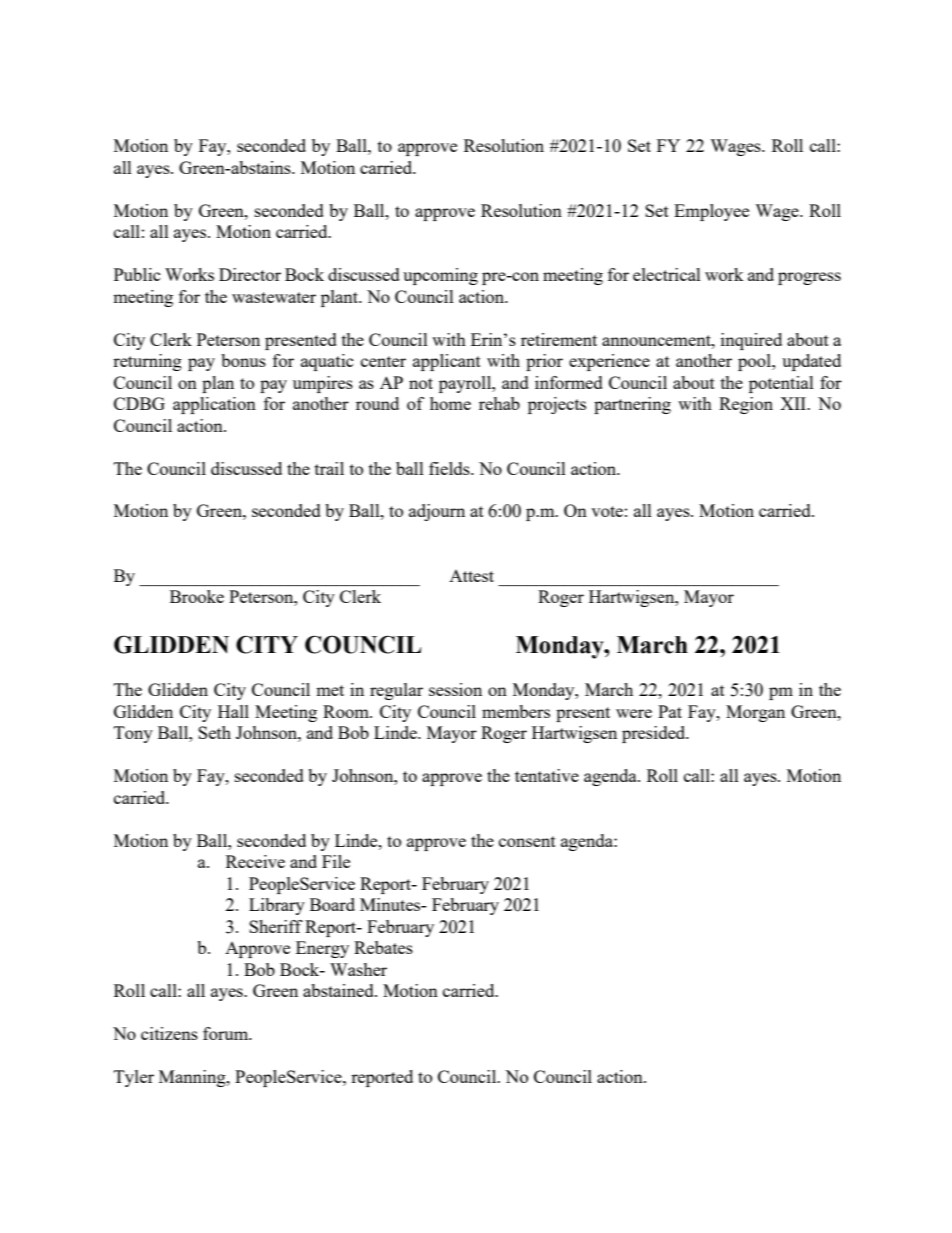 The height and width of the document is (1233, 952). I want to click on fields, so click(450, 468).
